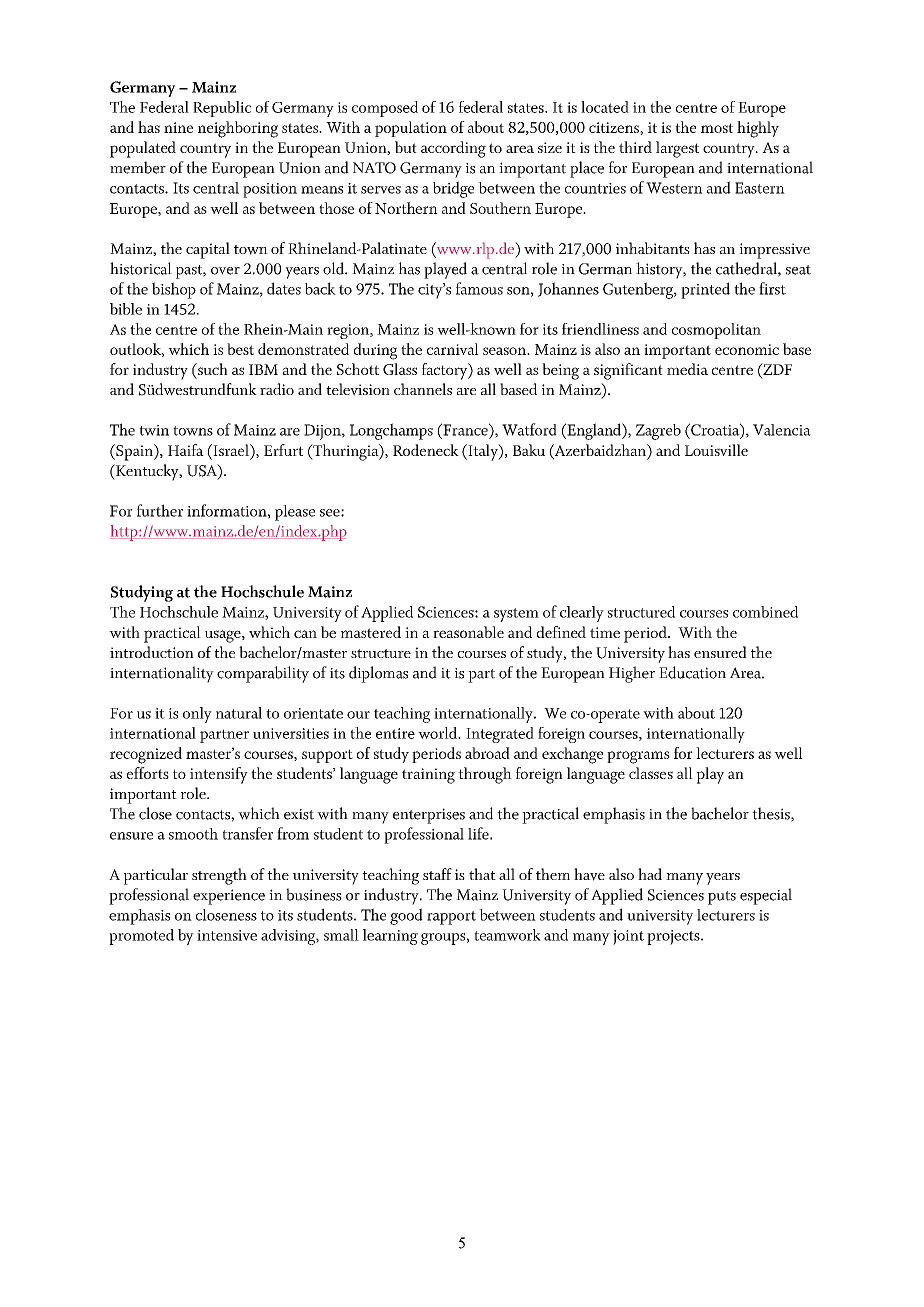 This page has width=924, height=1307. What do you see at coordinates (453, 149) in the page?
I see `according` at bounding box center [453, 149].
